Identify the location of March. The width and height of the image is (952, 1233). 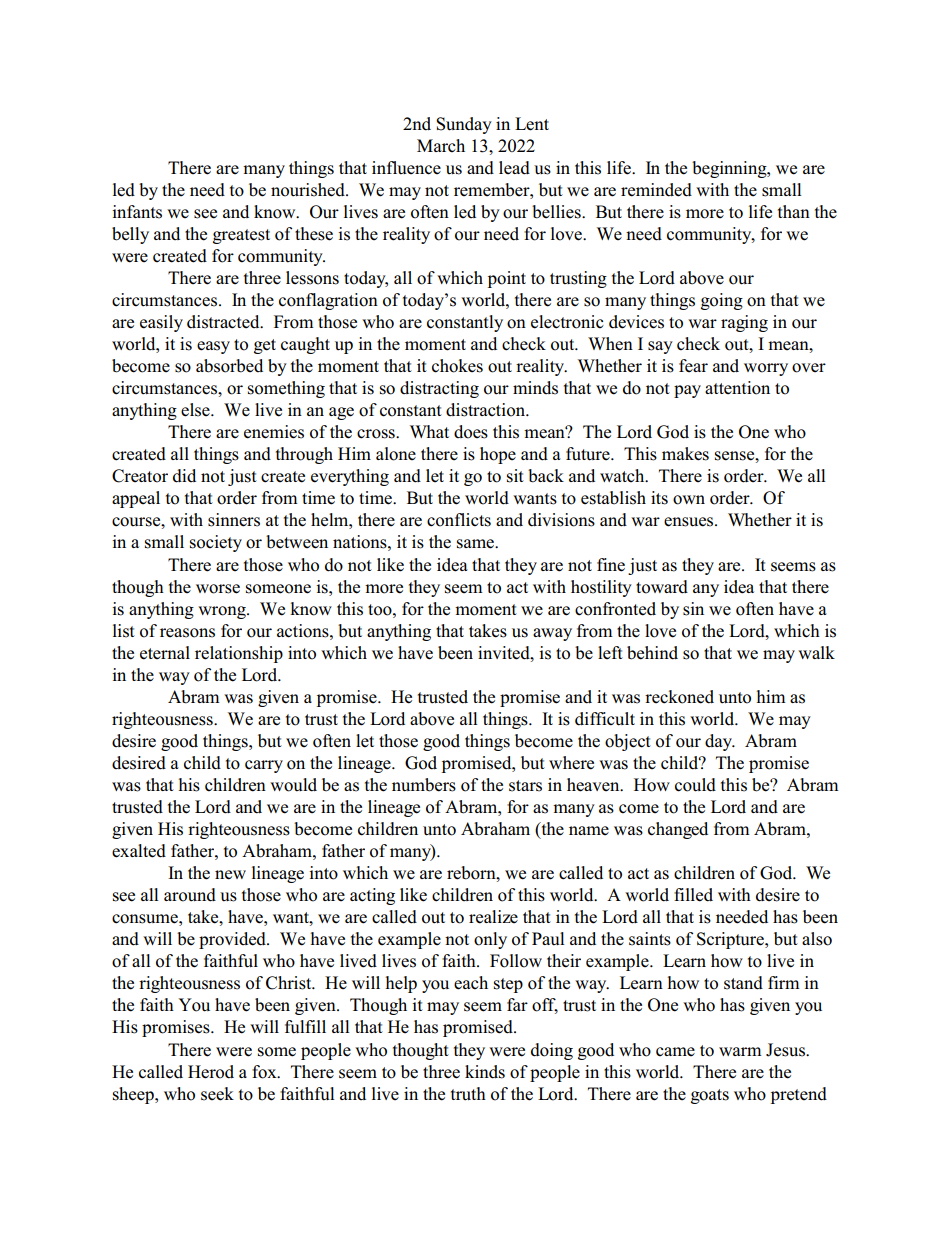
(441, 146).
